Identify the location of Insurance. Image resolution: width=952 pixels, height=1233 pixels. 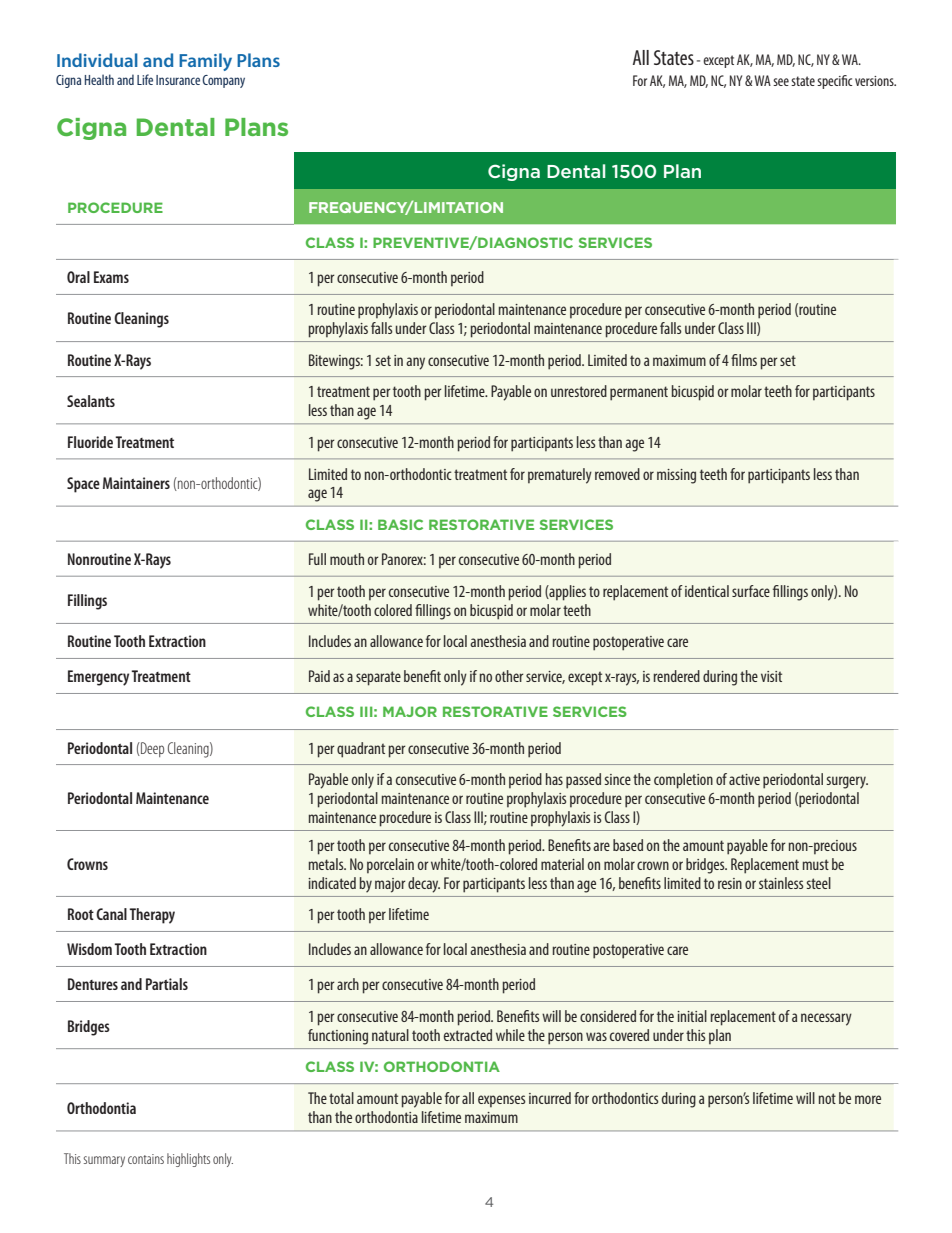
(178, 80).
